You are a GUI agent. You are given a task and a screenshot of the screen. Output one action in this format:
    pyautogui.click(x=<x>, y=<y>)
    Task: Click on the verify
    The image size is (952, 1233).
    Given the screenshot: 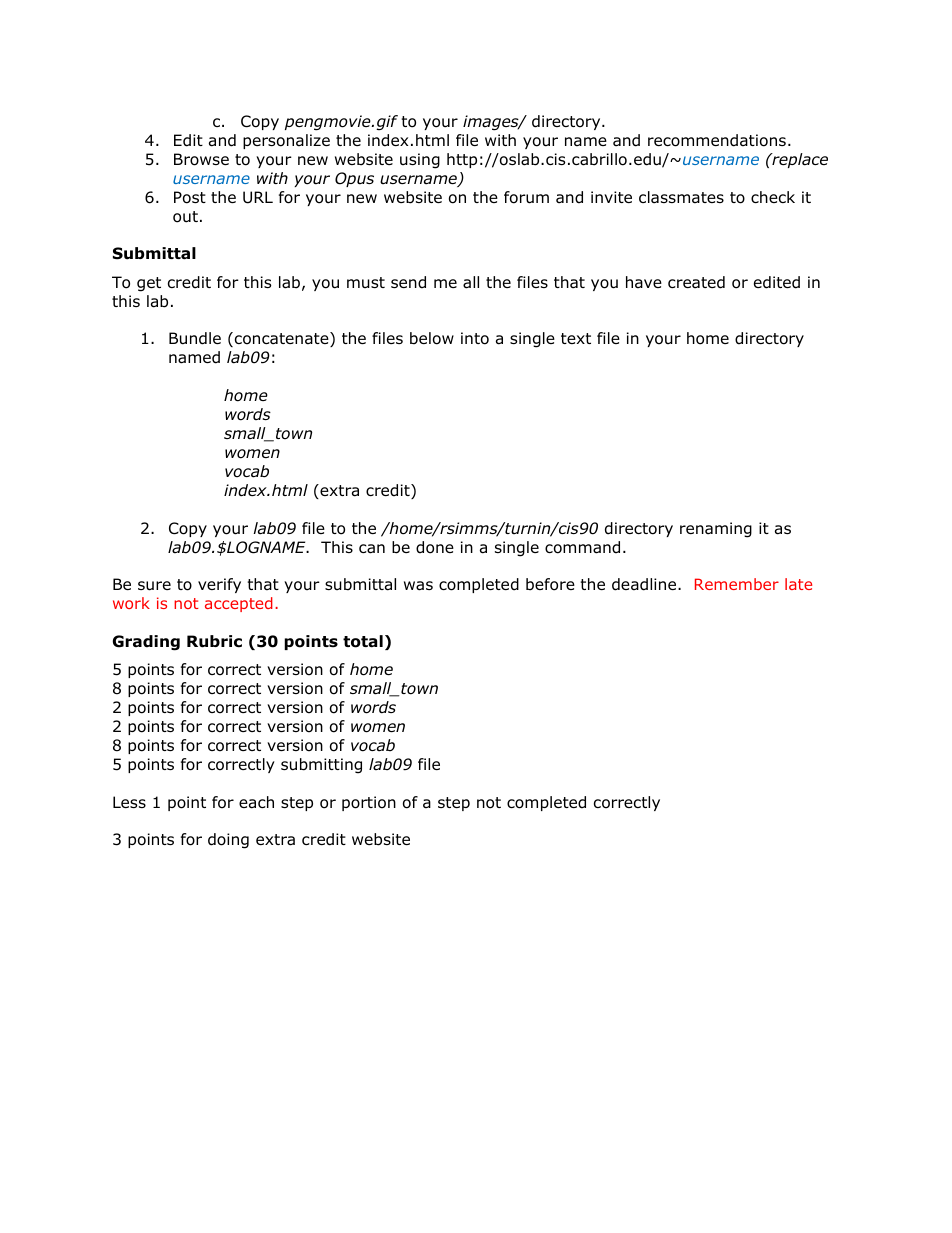 What is the action you would take?
    pyautogui.click(x=219, y=585)
